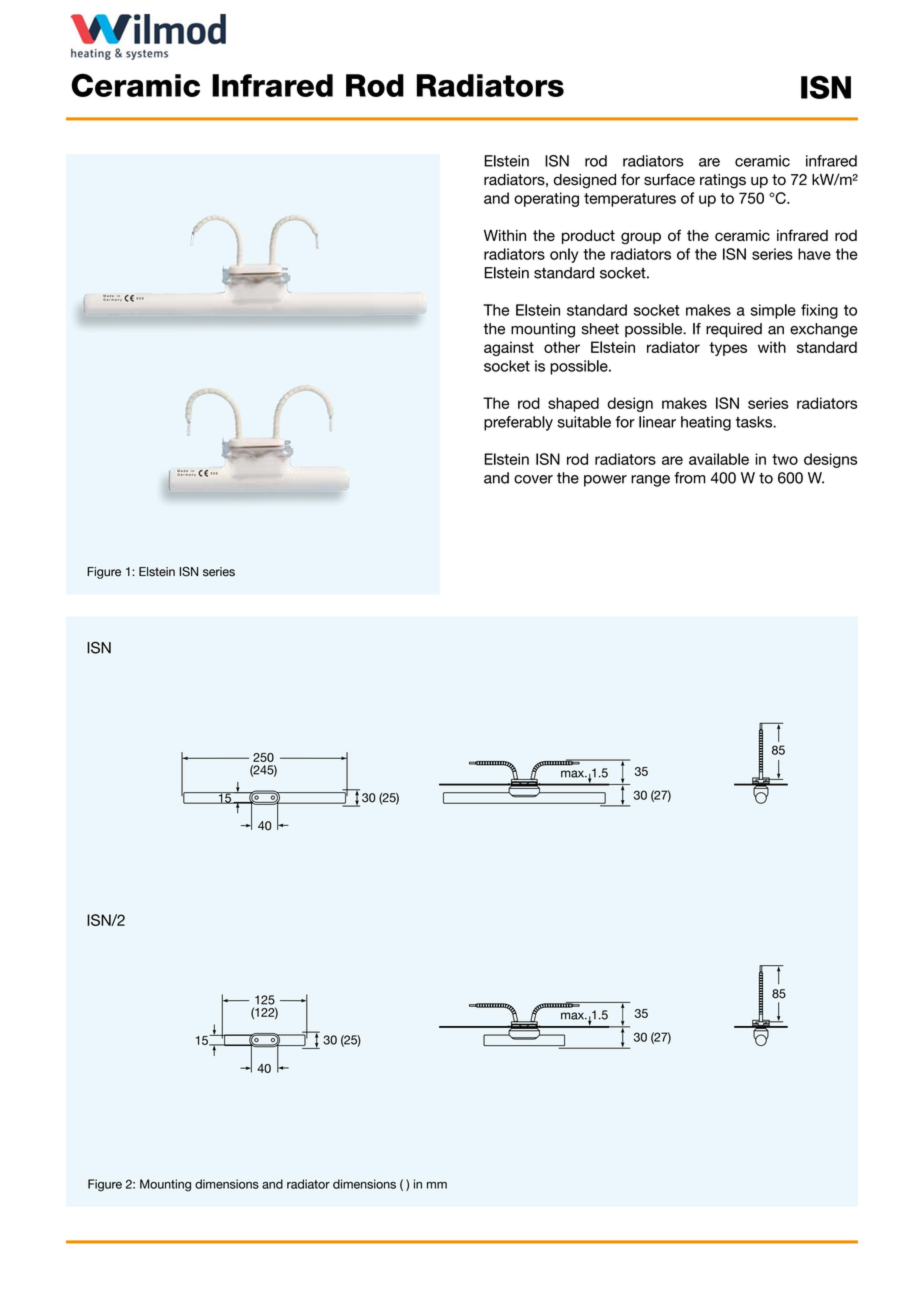 This page has width=924, height=1308. Describe the element at coordinates (785, 459) in the page. I see `two` at that location.
